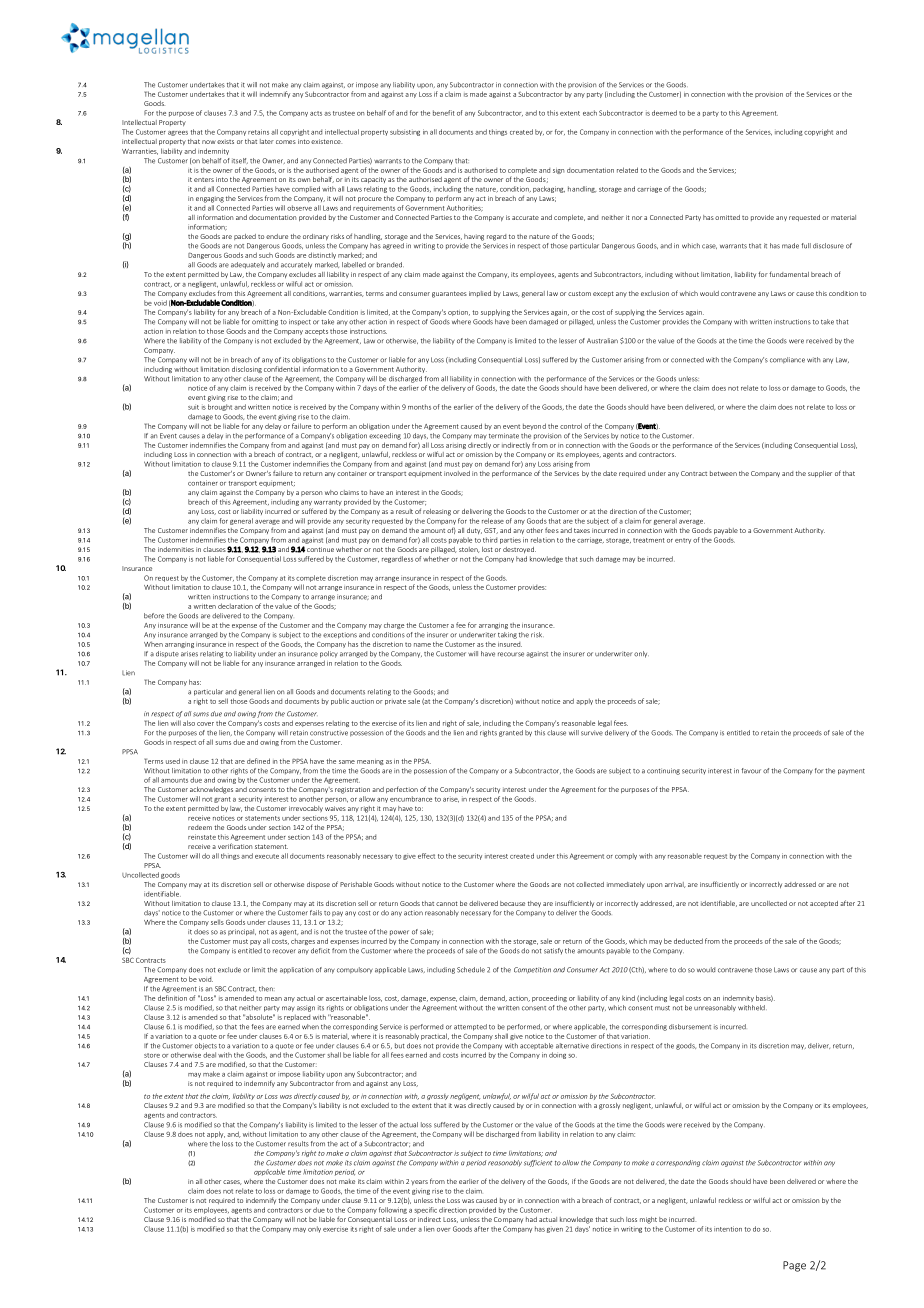 The image size is (924, 1308). Describe the element at coordinates (534, 904) in the screenshot. I see `they` at that location.
